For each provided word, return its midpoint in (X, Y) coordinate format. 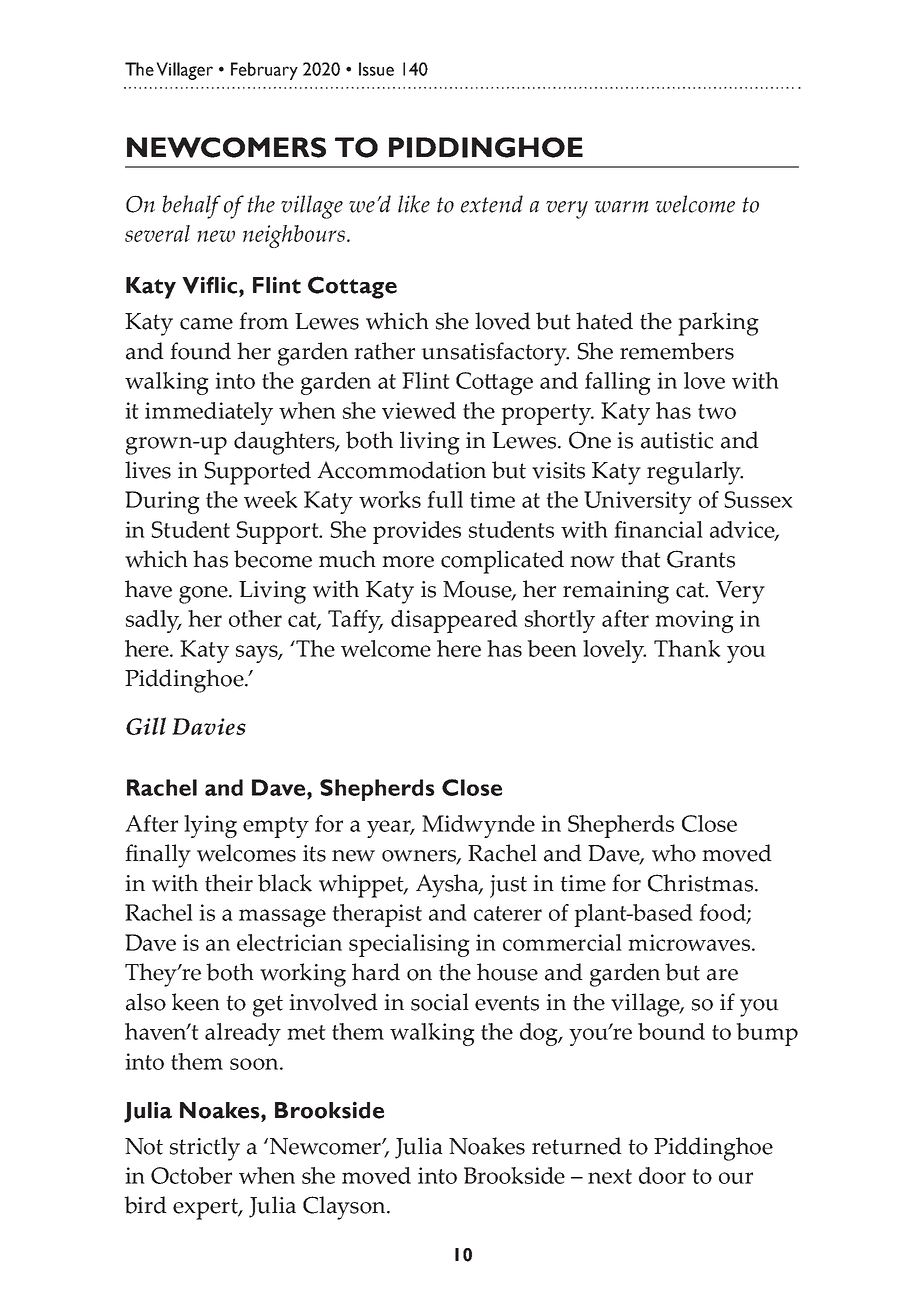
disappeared (454, 621)
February (264, 71)
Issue (376, 69)
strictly (205, 1149)
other (255, 618)
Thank (687, 648)
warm (621, 207)
